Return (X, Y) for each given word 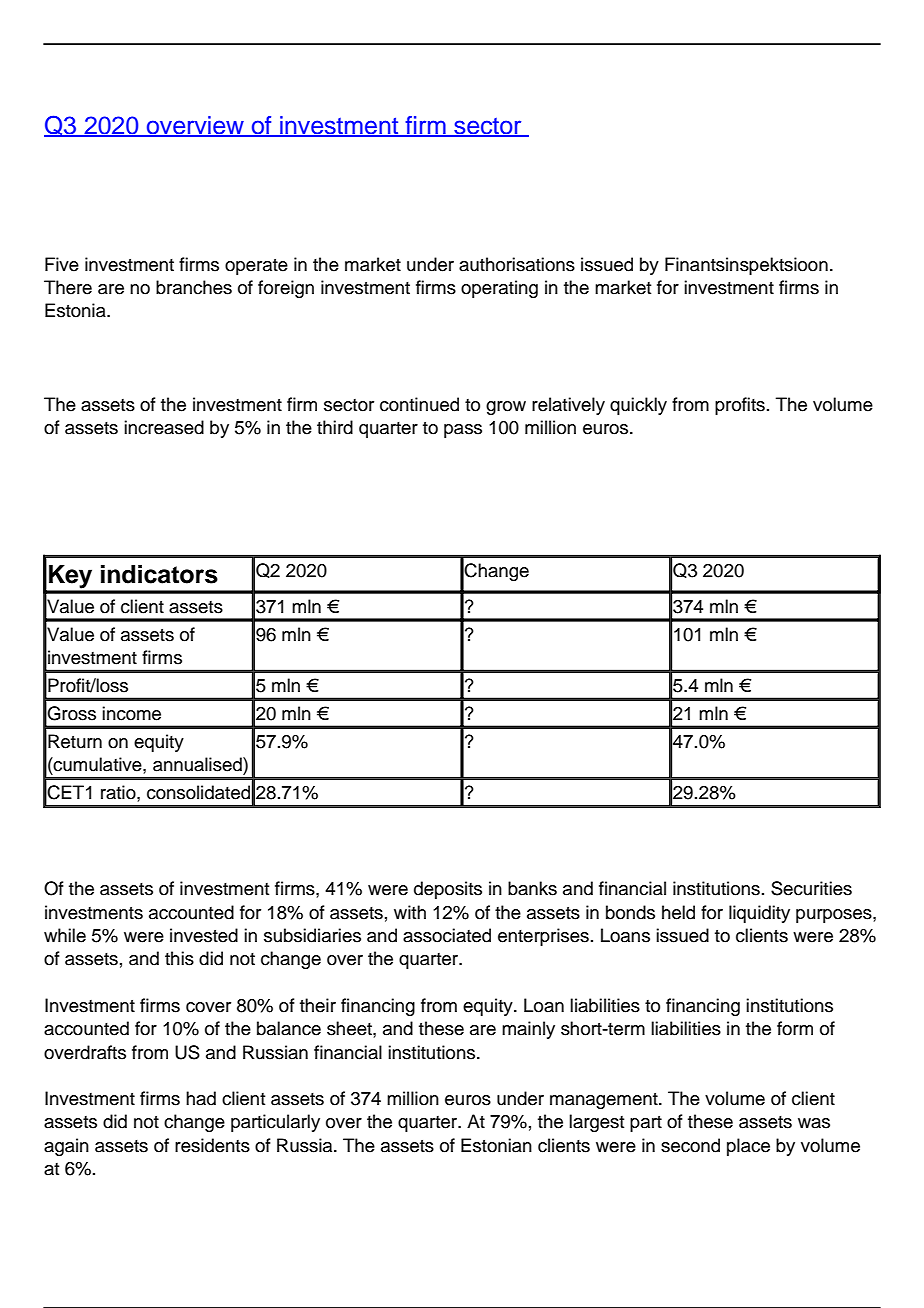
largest (596, 1123)
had (201, 1098)
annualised (198, 764)
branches (194, 287)
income (131, 713)
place (748, 1147)
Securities (811, 888)
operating (499, 289)
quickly (638, 406)
